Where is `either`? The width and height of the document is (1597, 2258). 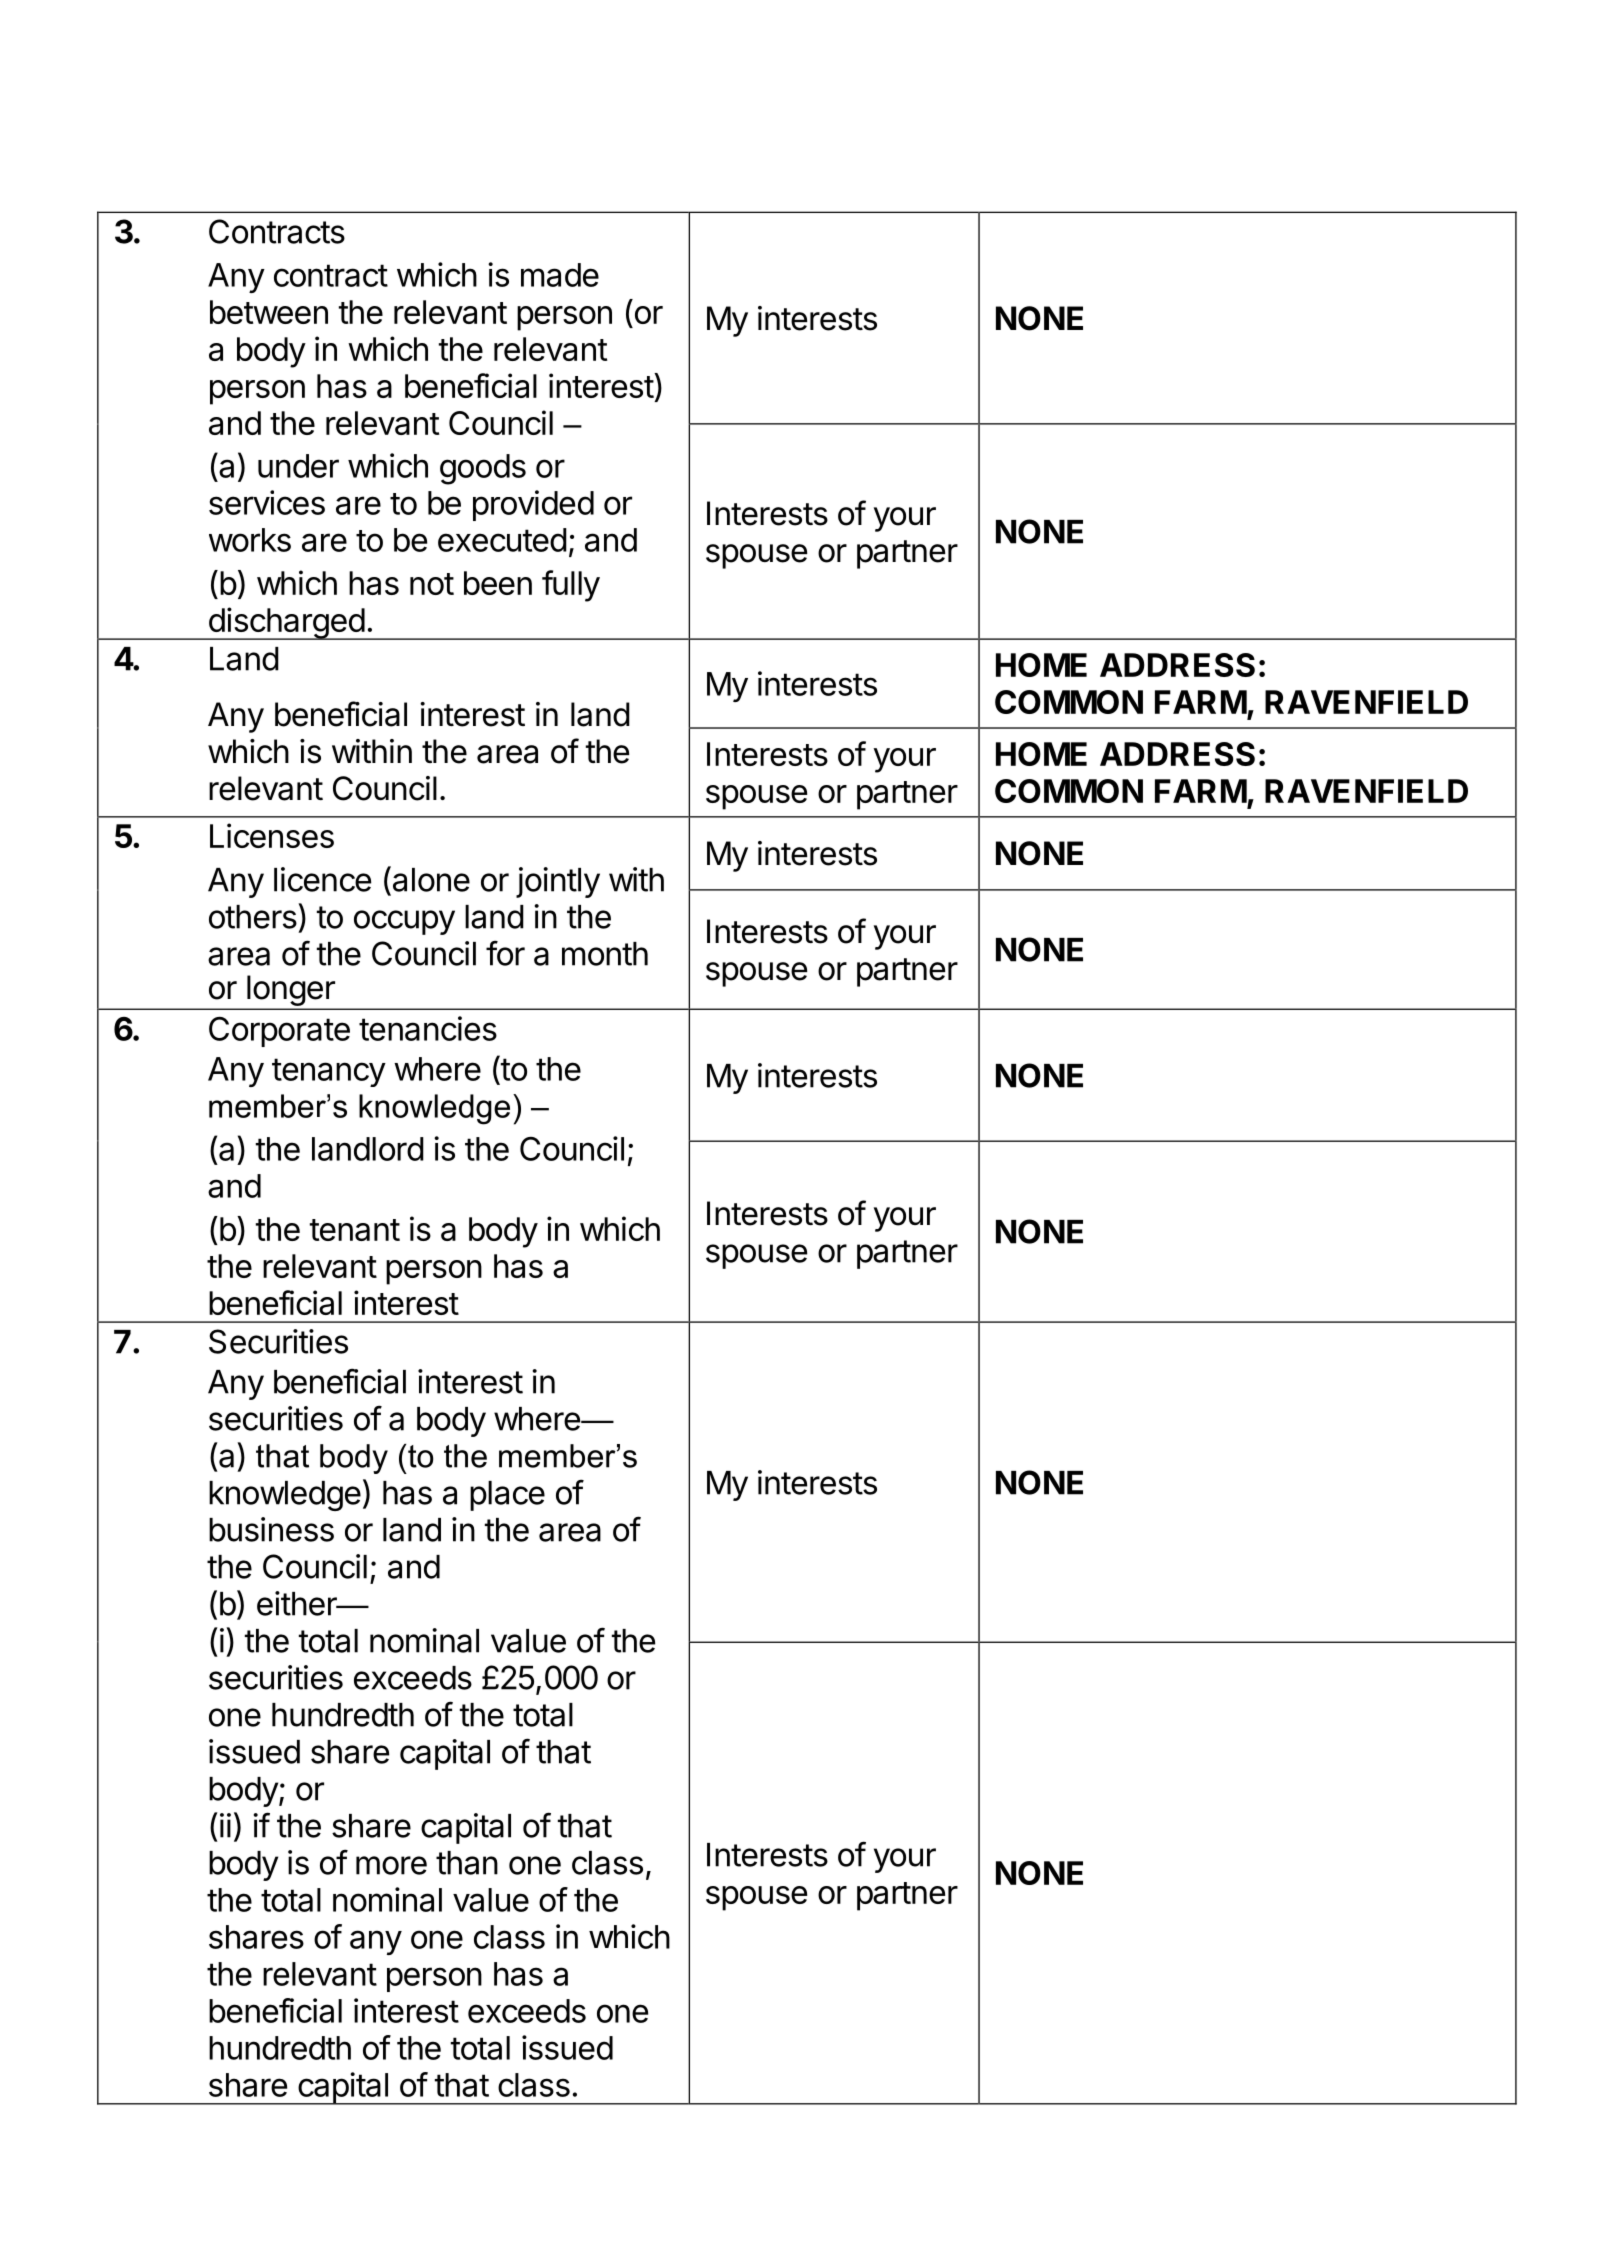
either is located at coordinates (298, 1603).
